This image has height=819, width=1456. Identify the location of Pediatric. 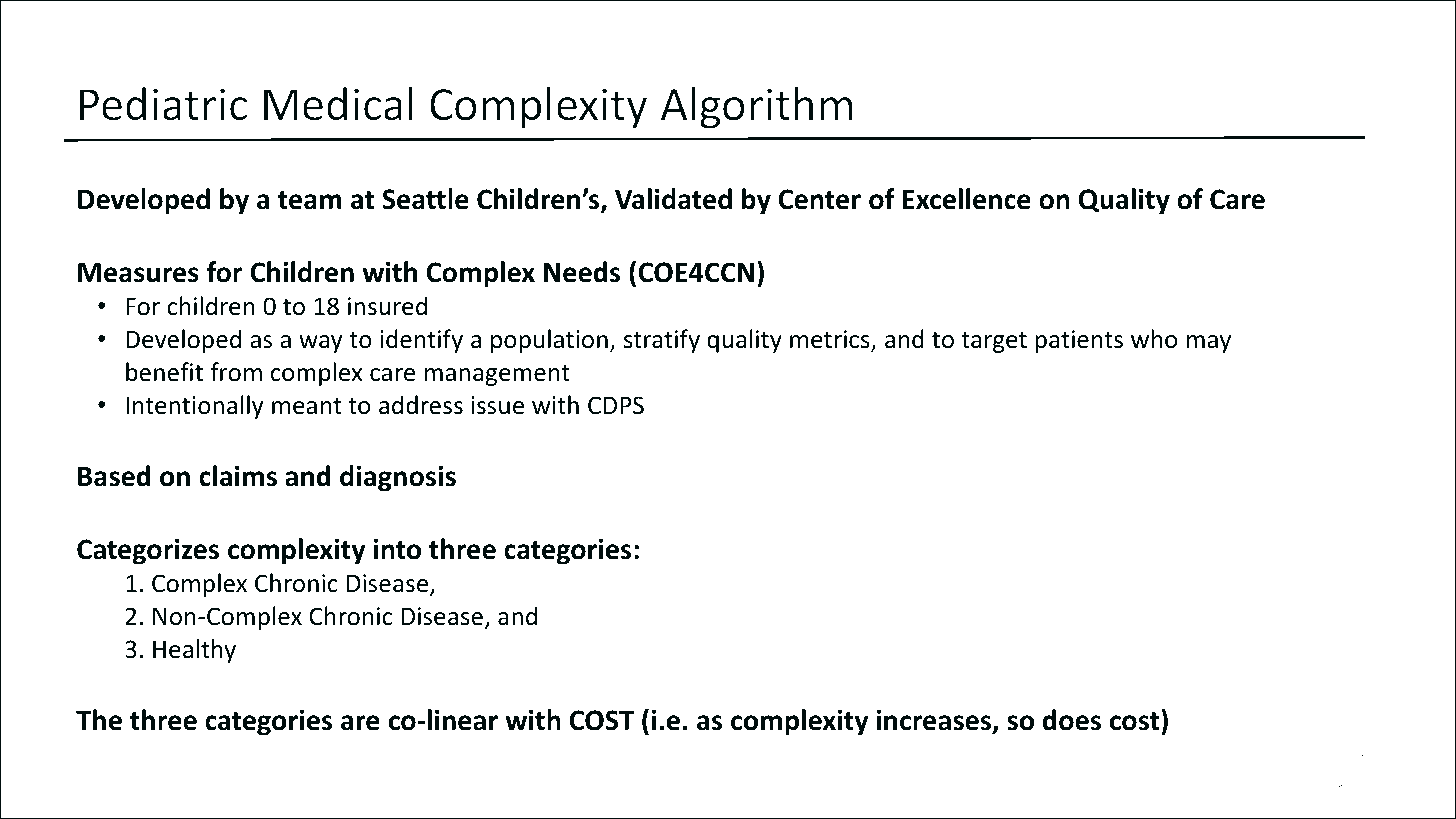
(163, 104).
